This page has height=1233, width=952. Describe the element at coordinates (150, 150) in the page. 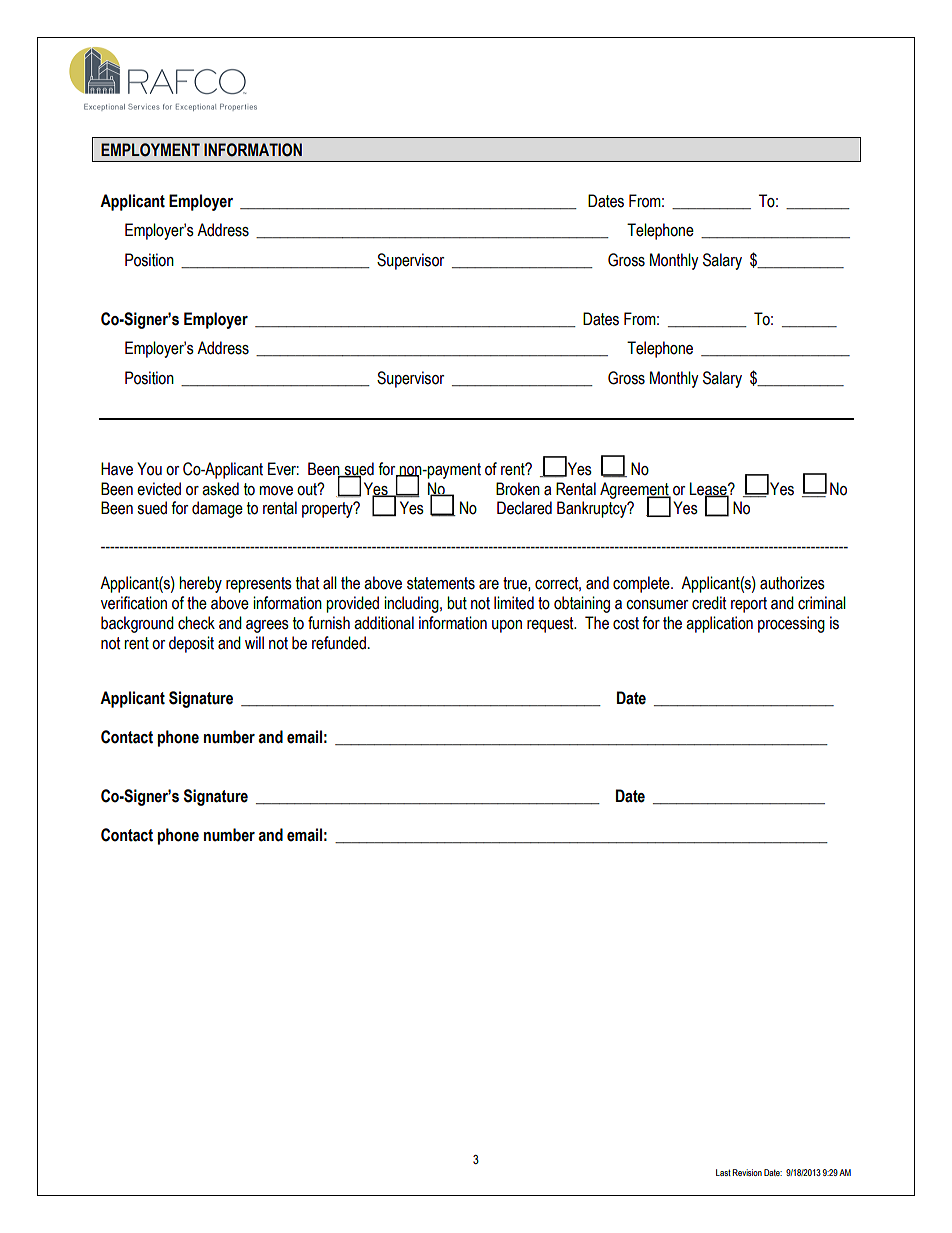

I see `EMPLOYMENT` at that location.
